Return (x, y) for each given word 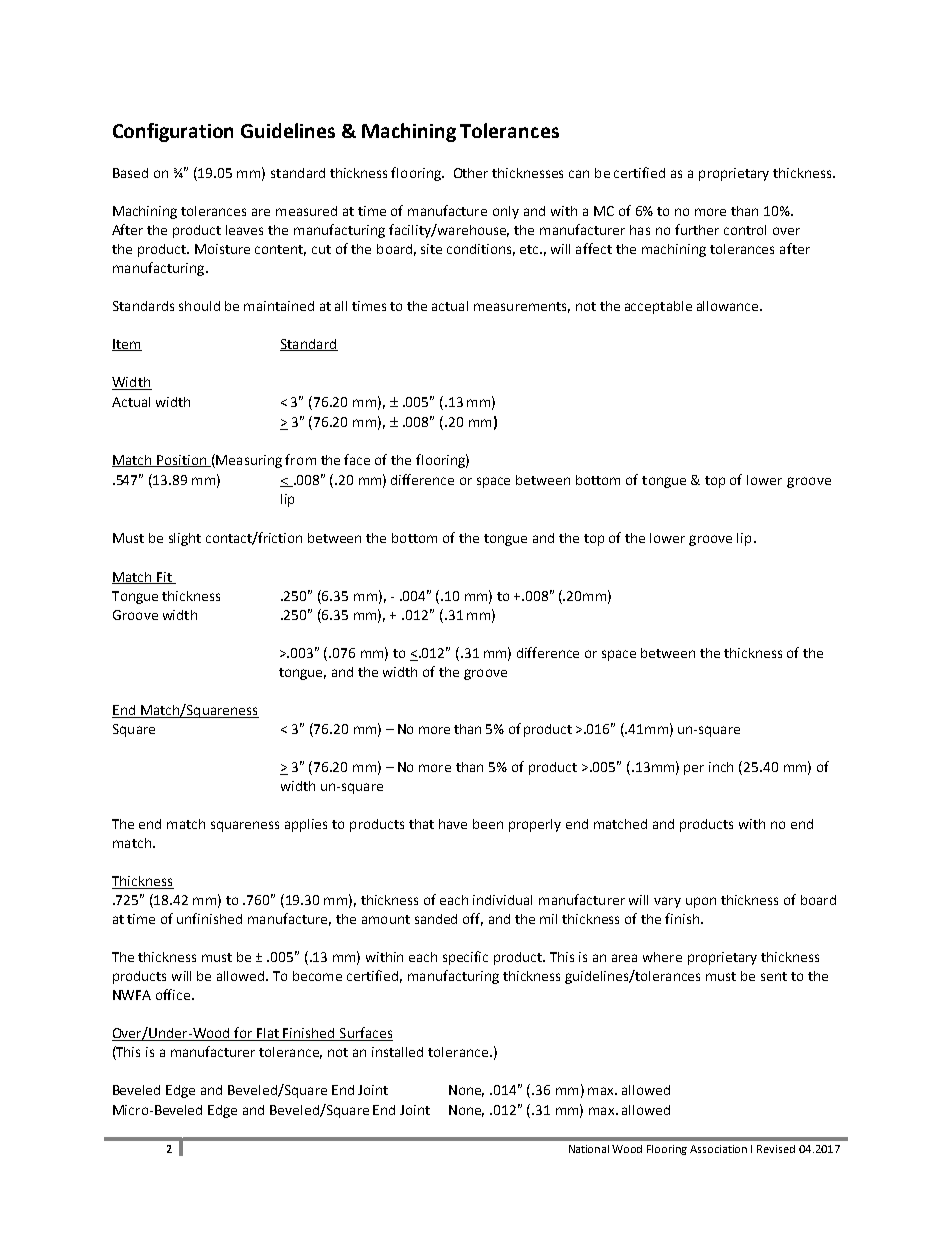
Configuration (173, 132)
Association (718, 1149)
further (697, 229)
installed (397, 1052)
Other (471, 173)
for (243, 1034)
